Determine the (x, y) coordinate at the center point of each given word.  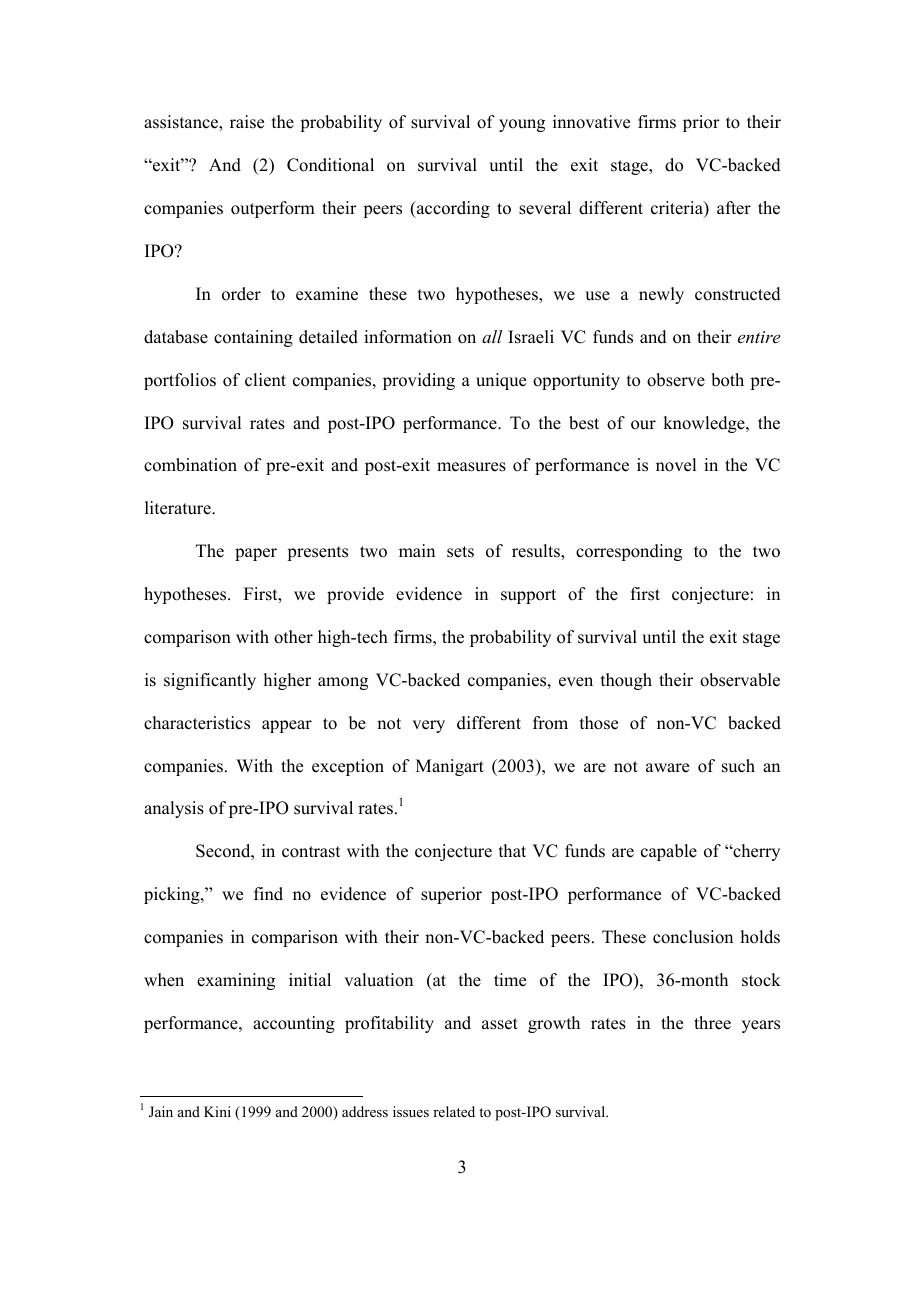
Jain (161, 1112)
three (712, 1023)
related (454, 1111)
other (293, 637)
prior (701, 123)
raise (247, 122)
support (528, 596)
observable (740, 680)
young (522, 125)
